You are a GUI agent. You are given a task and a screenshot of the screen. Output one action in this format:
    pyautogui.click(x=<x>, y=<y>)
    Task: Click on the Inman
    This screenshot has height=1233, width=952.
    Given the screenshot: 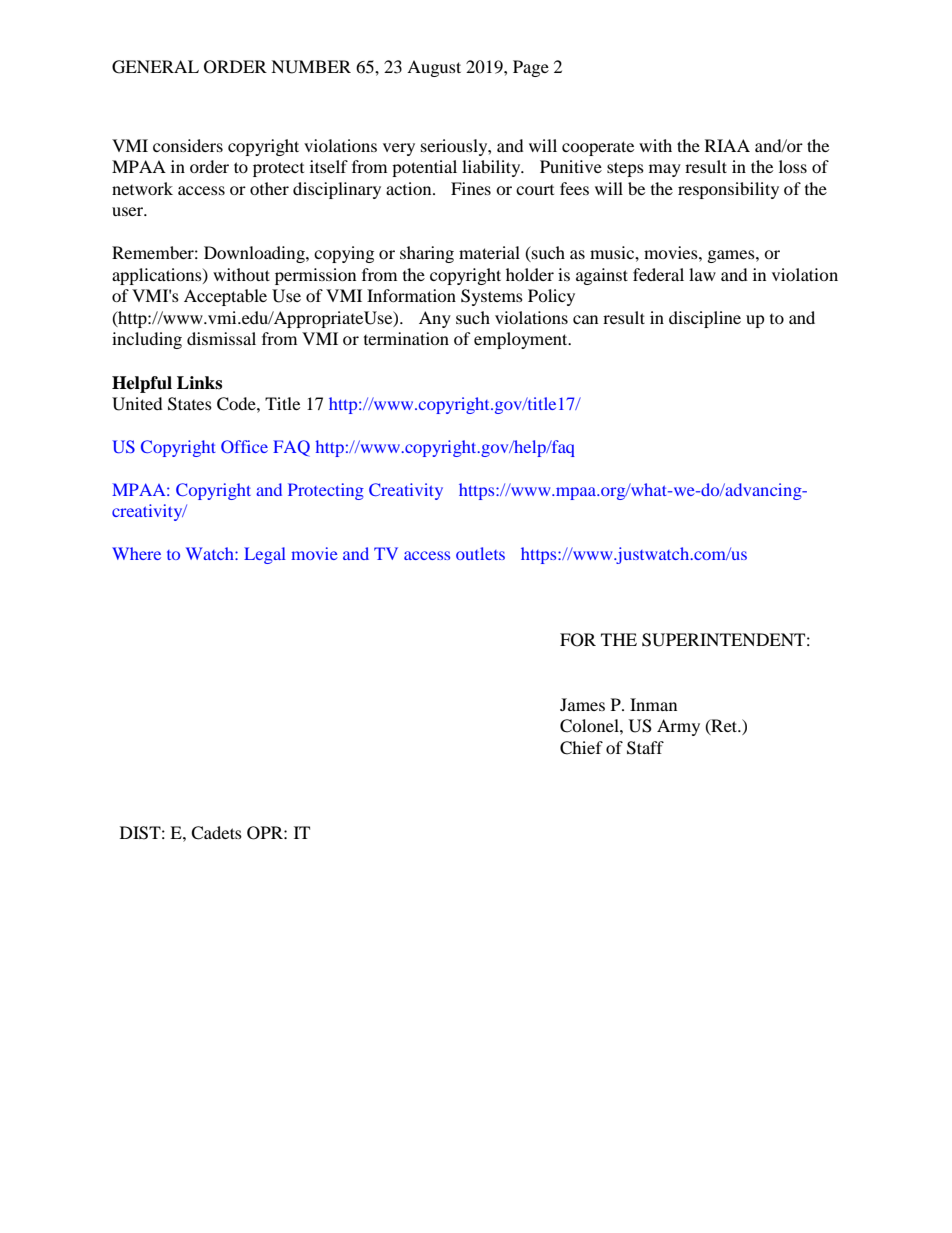 What is the action you would take?
    pyautogui.click(x=653, y=704)
